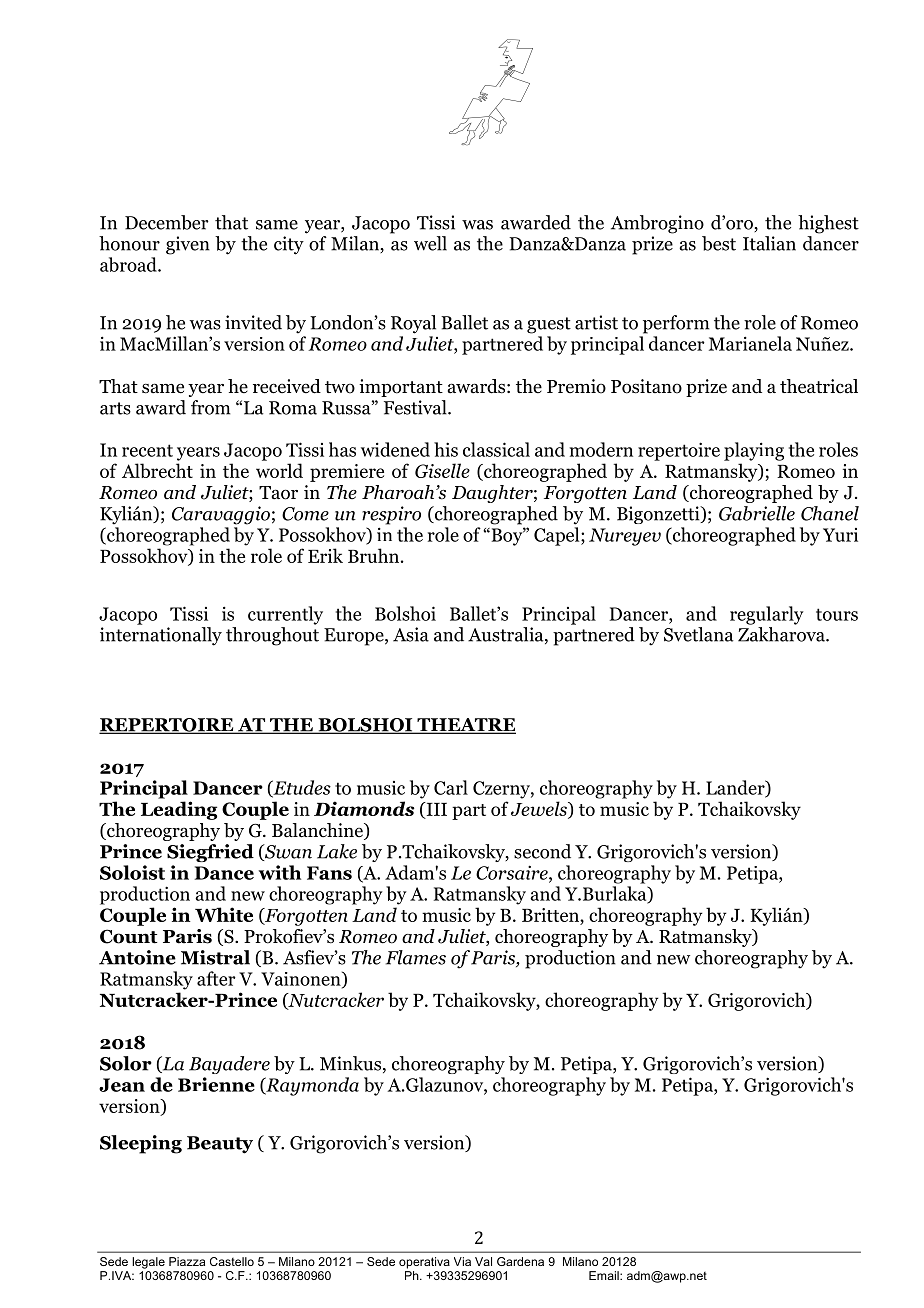  What do you see at coordinates (767, 615) in the screenshot?
I see `regularly` at bounding box center [767, 615].
